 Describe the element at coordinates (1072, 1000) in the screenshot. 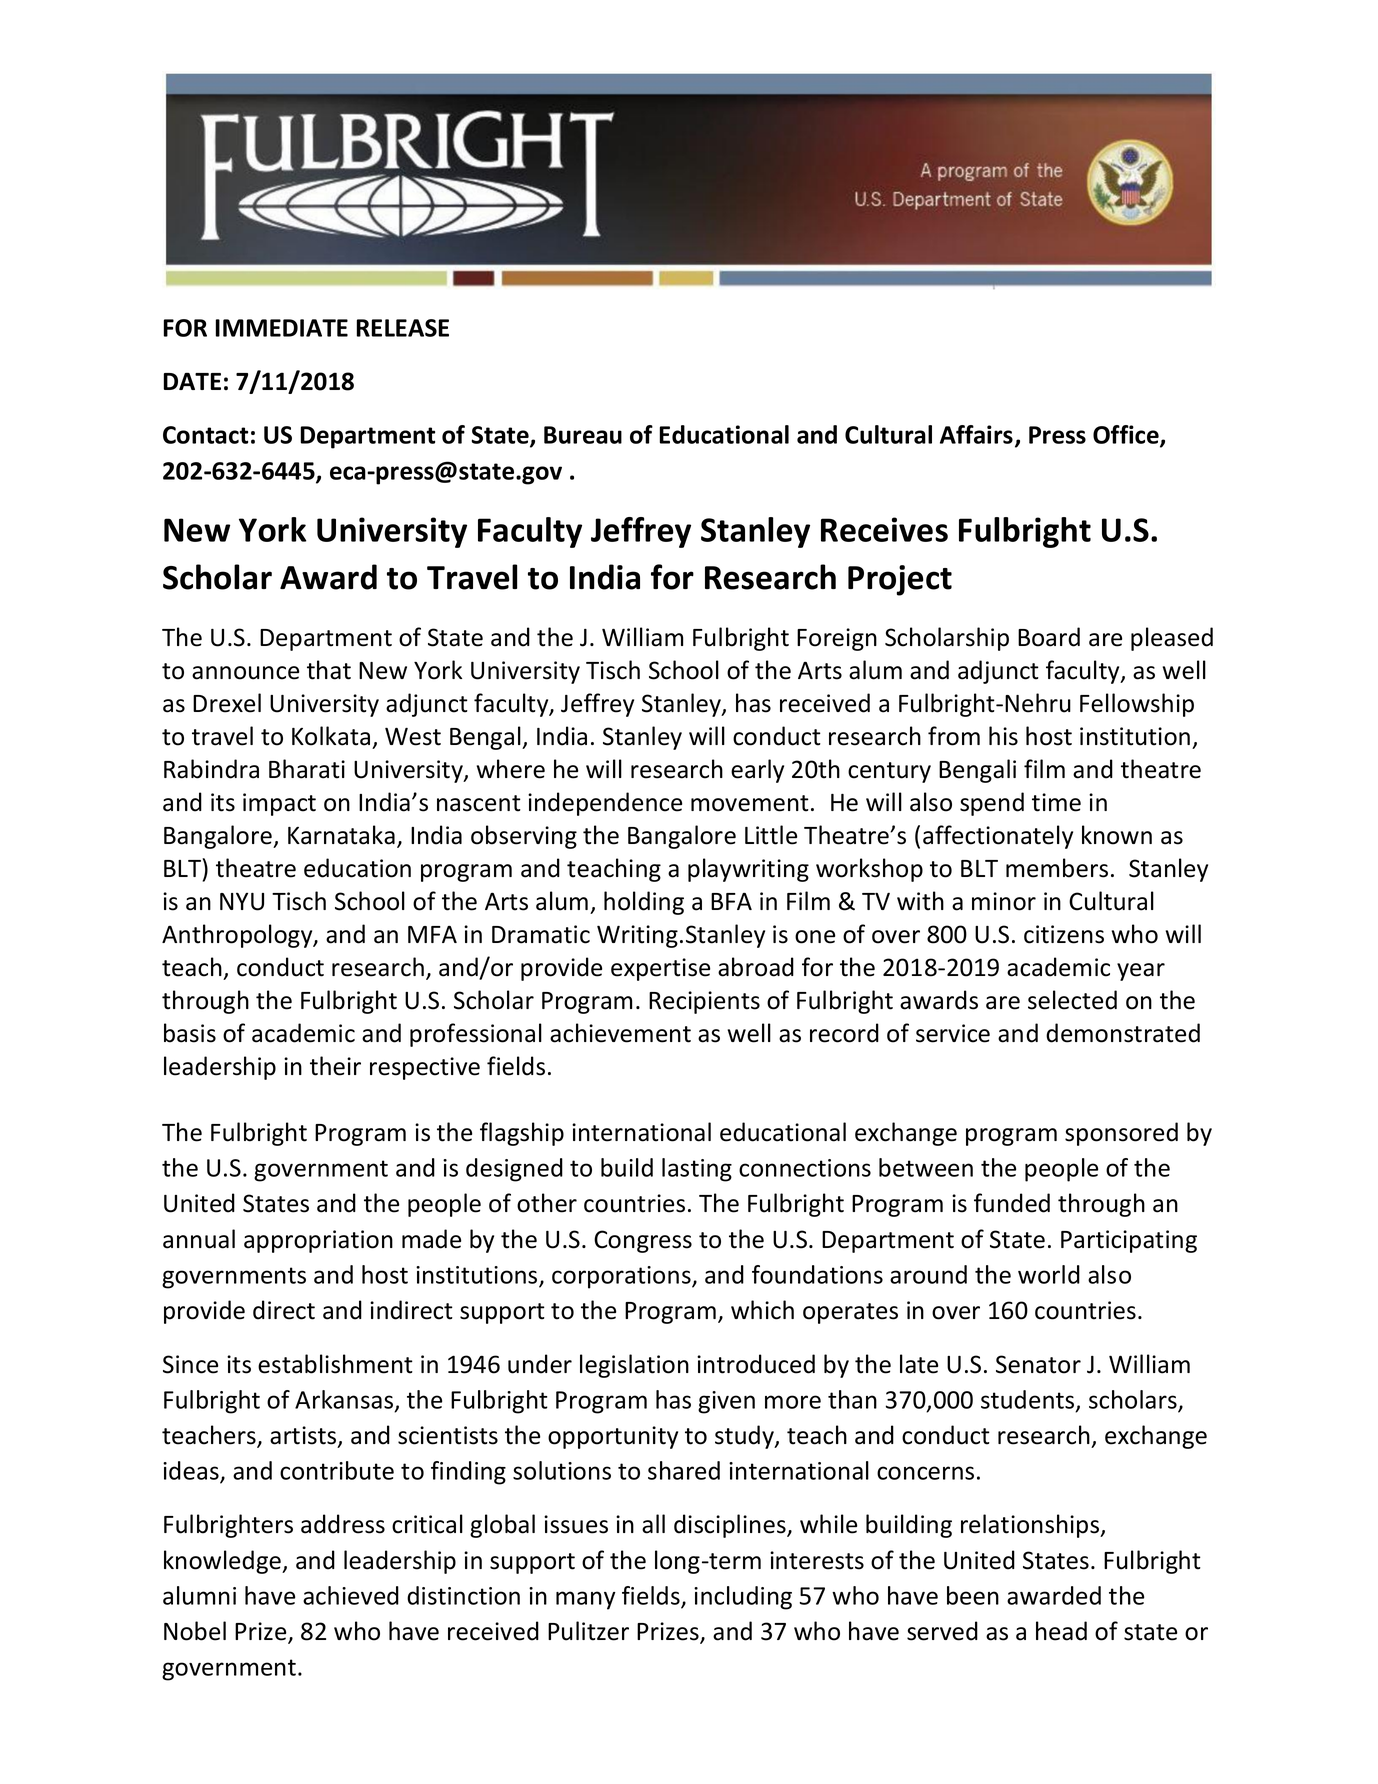

I see `selected` at that location.
